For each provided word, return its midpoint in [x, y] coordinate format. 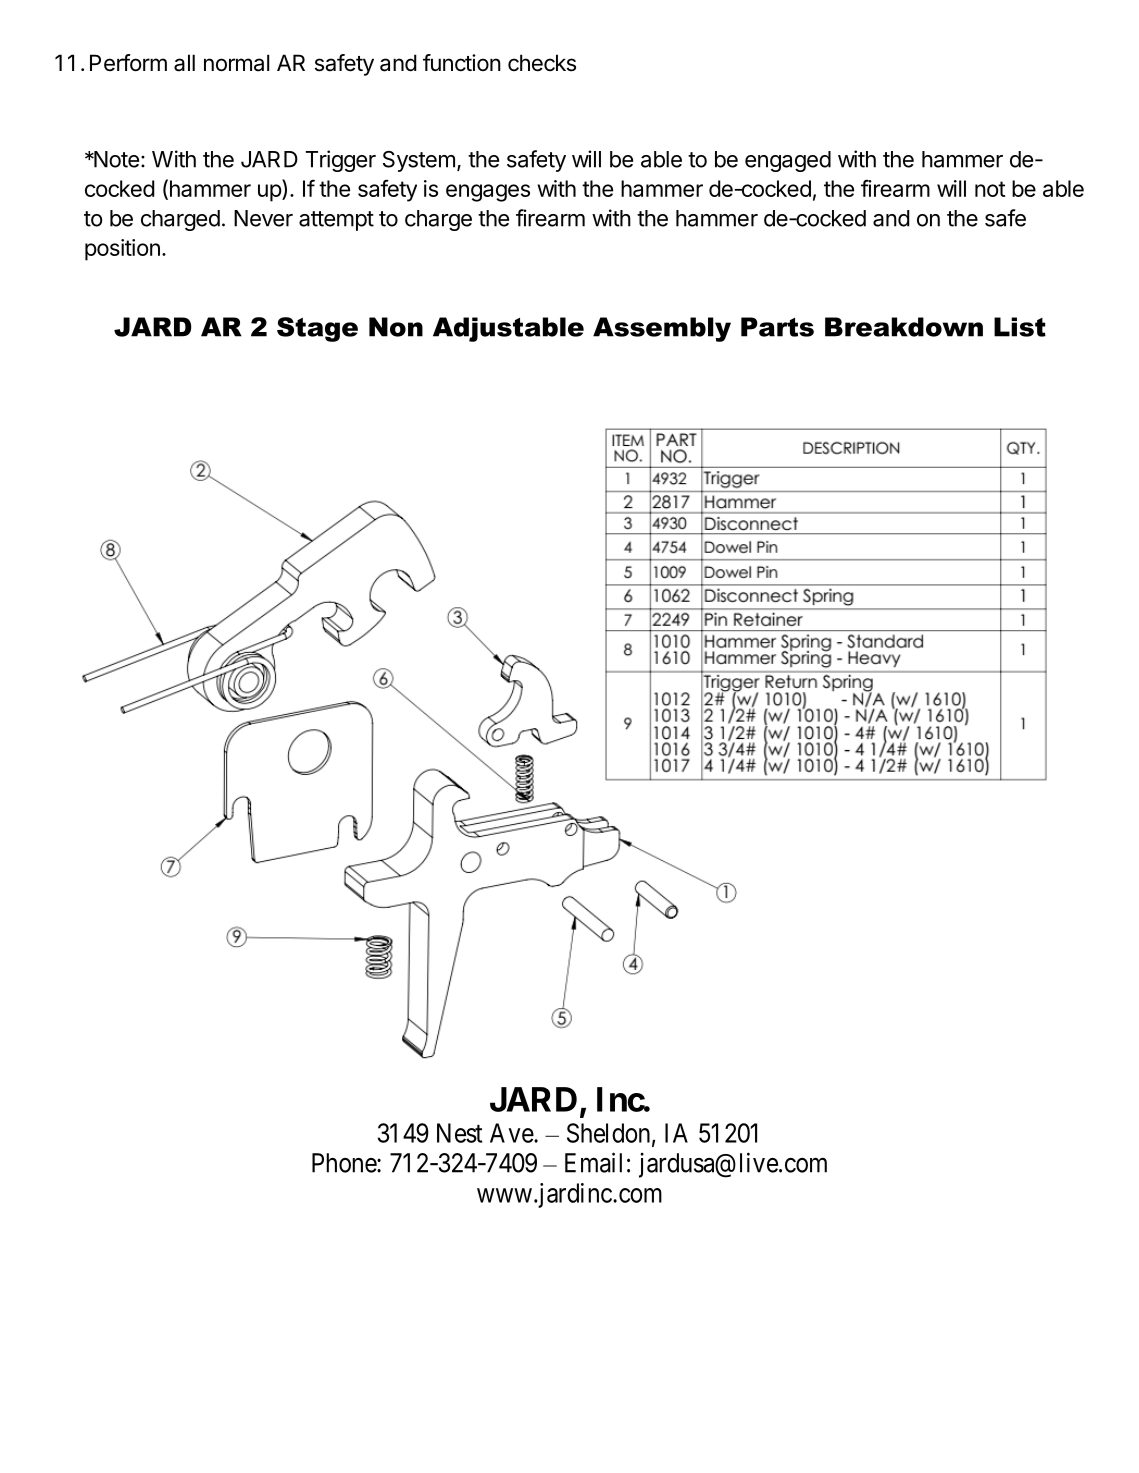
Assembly [662, 329]
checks [542, 63]
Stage [317, 329]
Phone [345, 1163]
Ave [512, 1133]
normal [236, 63]
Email [593, 1162]
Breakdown [904, 327]
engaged [788, 161]
